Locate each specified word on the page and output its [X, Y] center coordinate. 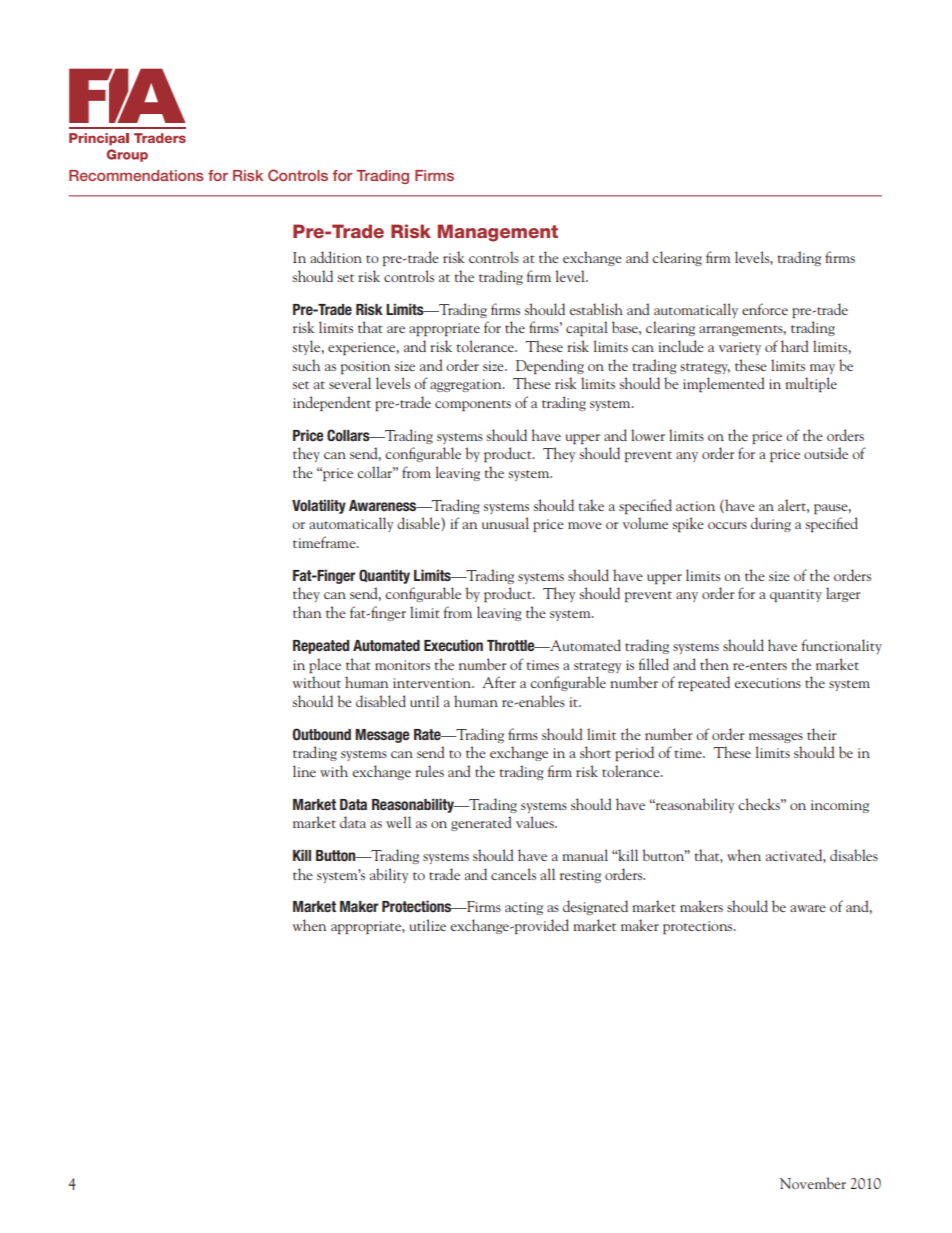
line [304, 771]
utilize [428, 925]
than [307, 612]
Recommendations [136, 175]
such [306, 365]
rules [429, 771]
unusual [505, 523]
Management [498, 233]
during [771, 524]
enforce [765, 309]
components [473, 405]
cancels [513, 874]
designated [595, 907]
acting [524, 908]
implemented [723, 384]
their [822, 734]
